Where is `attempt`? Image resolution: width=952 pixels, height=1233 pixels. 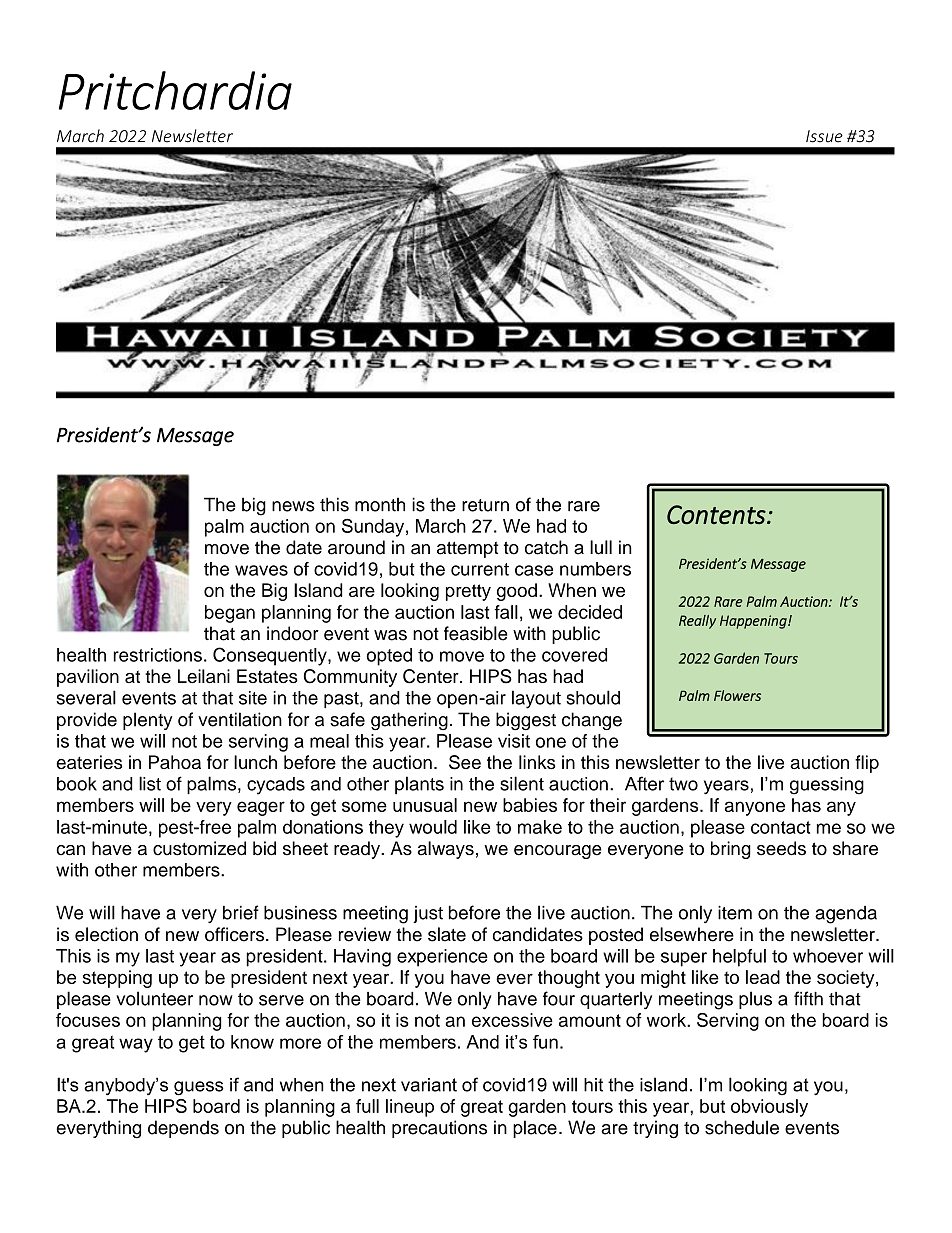 attempt is located at coordinates (467, 550).
